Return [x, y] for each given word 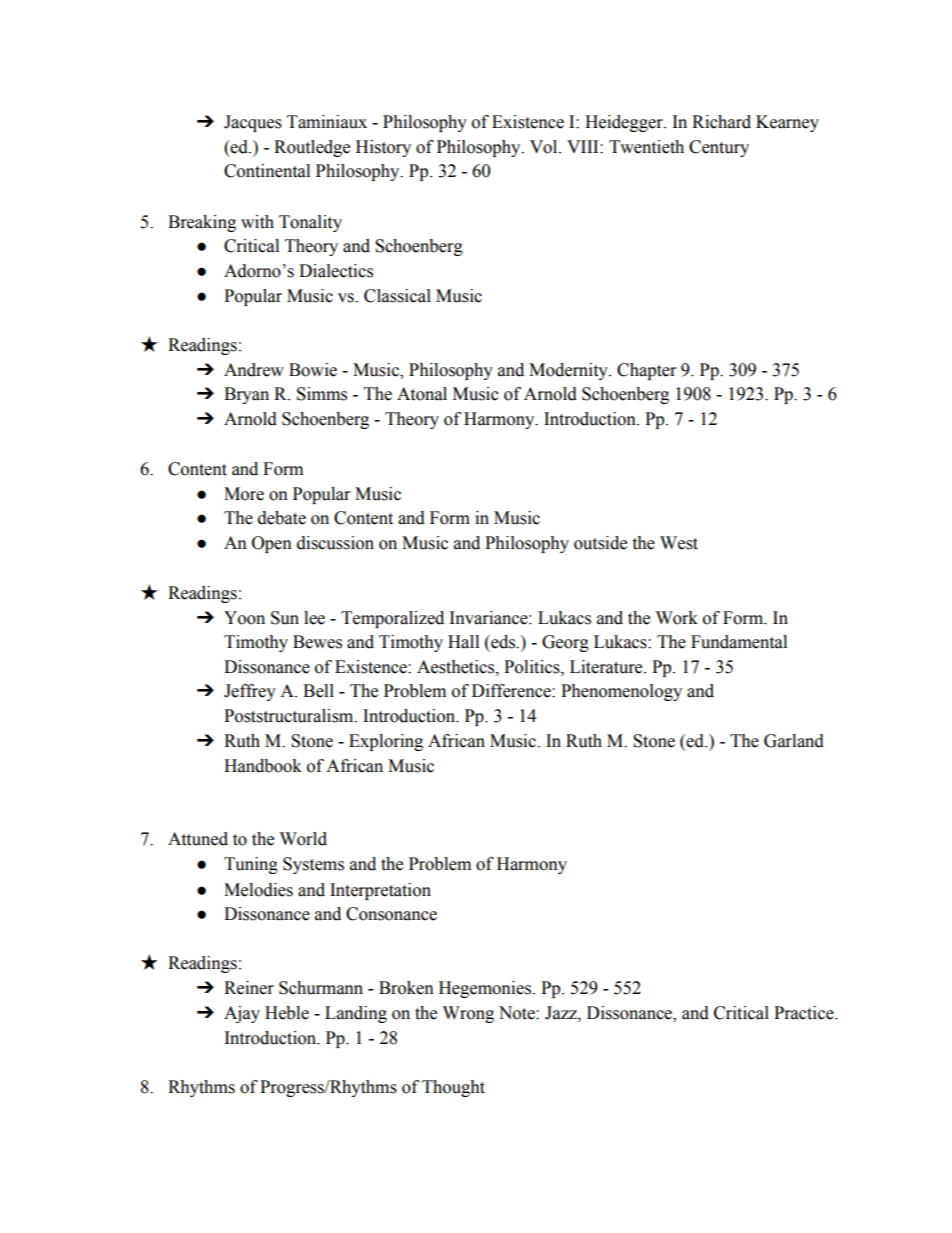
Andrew [254, 370]
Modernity [569, 371]
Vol [545, 147]
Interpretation [380, 891]
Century [719, 148]
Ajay [242, 1014]
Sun [285, 618]
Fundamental [739, 642]
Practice [805, 1013]
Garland [794, 741]
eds [503, 642]
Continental [267, 171]
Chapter [646, 371]
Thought [453, 1088]
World [303, 839]
